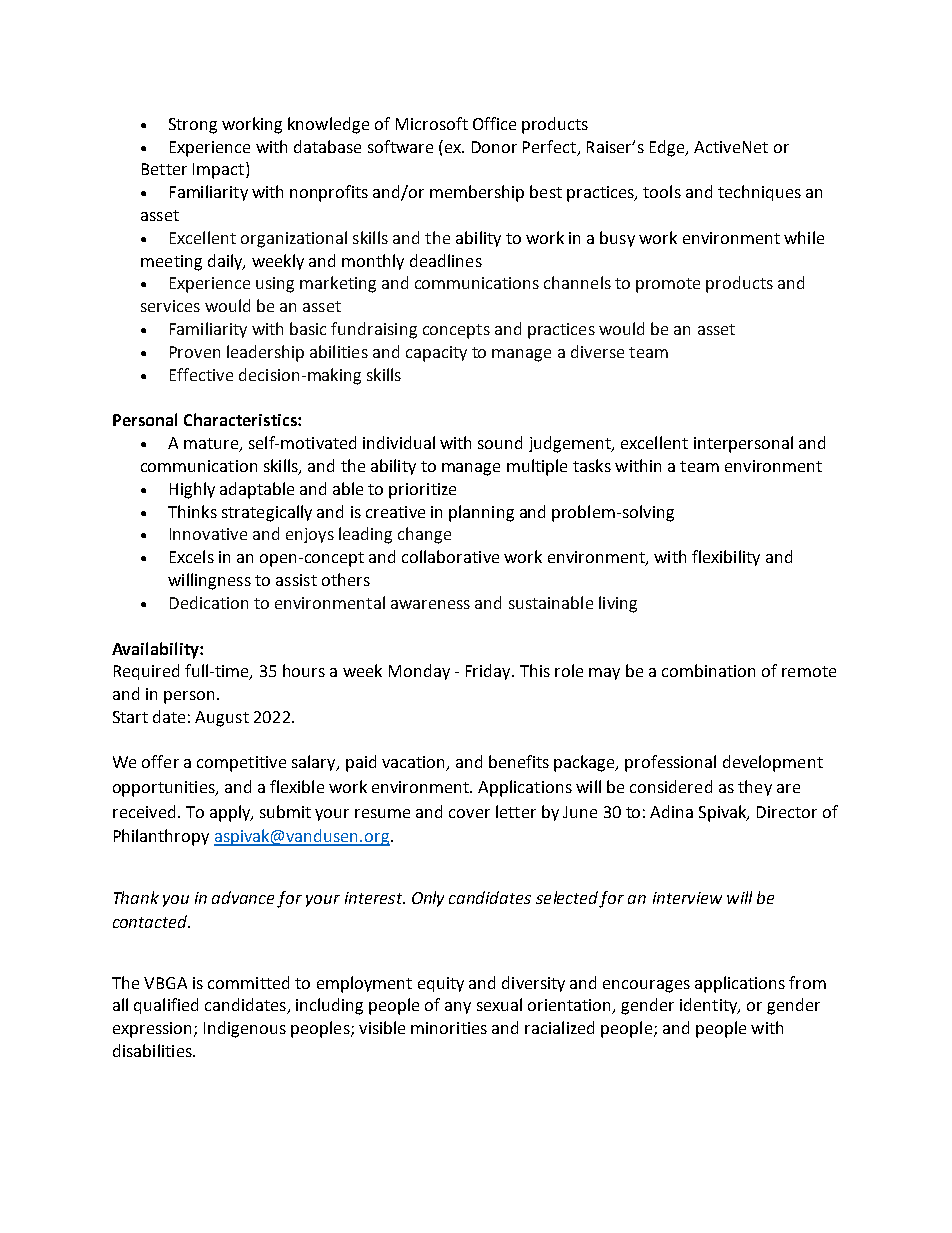 This image has height=1233, width=952. I want to click on Donor, so click(494, 147).
